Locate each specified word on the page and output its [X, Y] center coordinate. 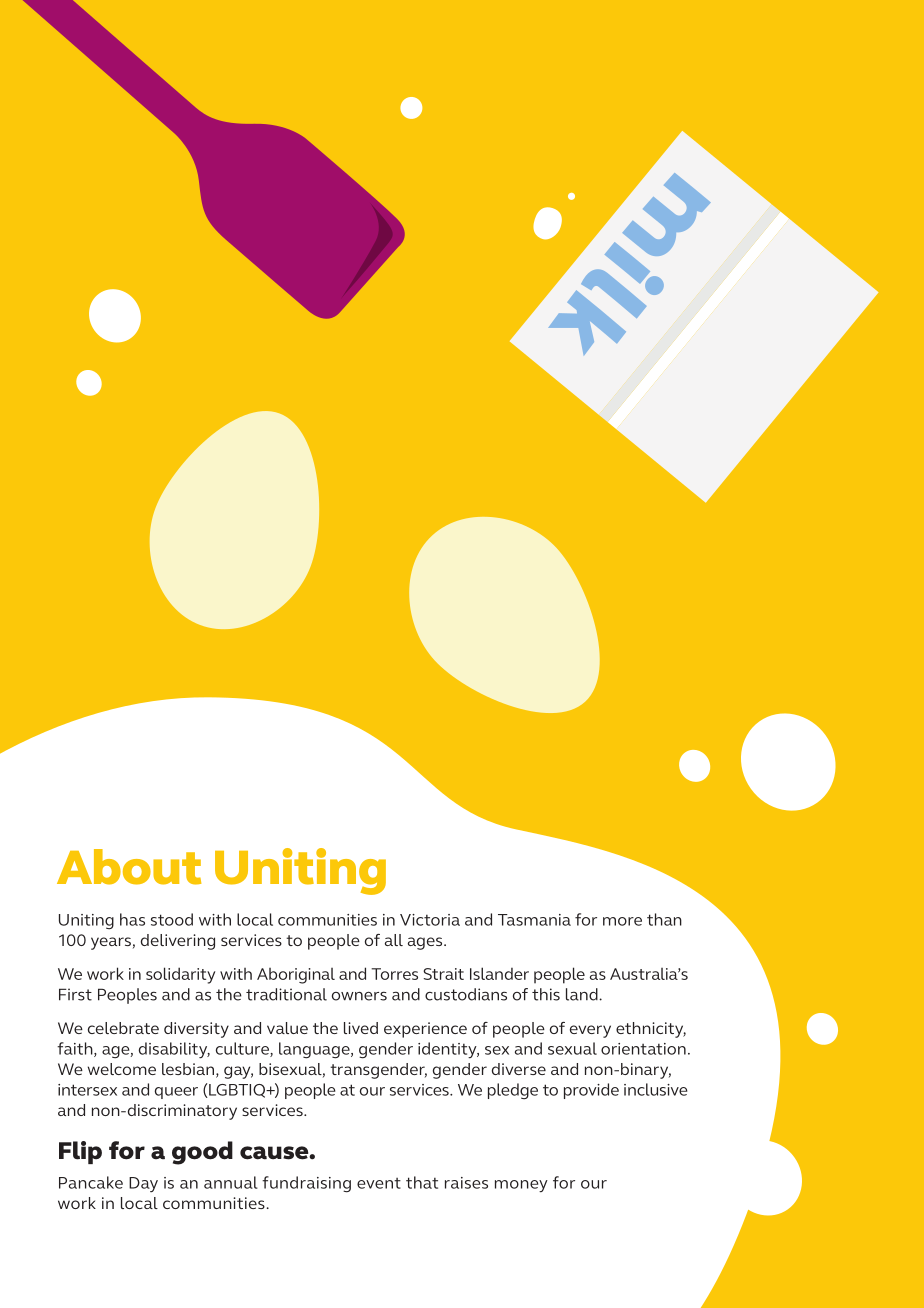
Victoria [430, 920]
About [129, 867]
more [622, 921]
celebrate [123, 1028]
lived [361, 1028]
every [590, 1031]
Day [143, 1184]
